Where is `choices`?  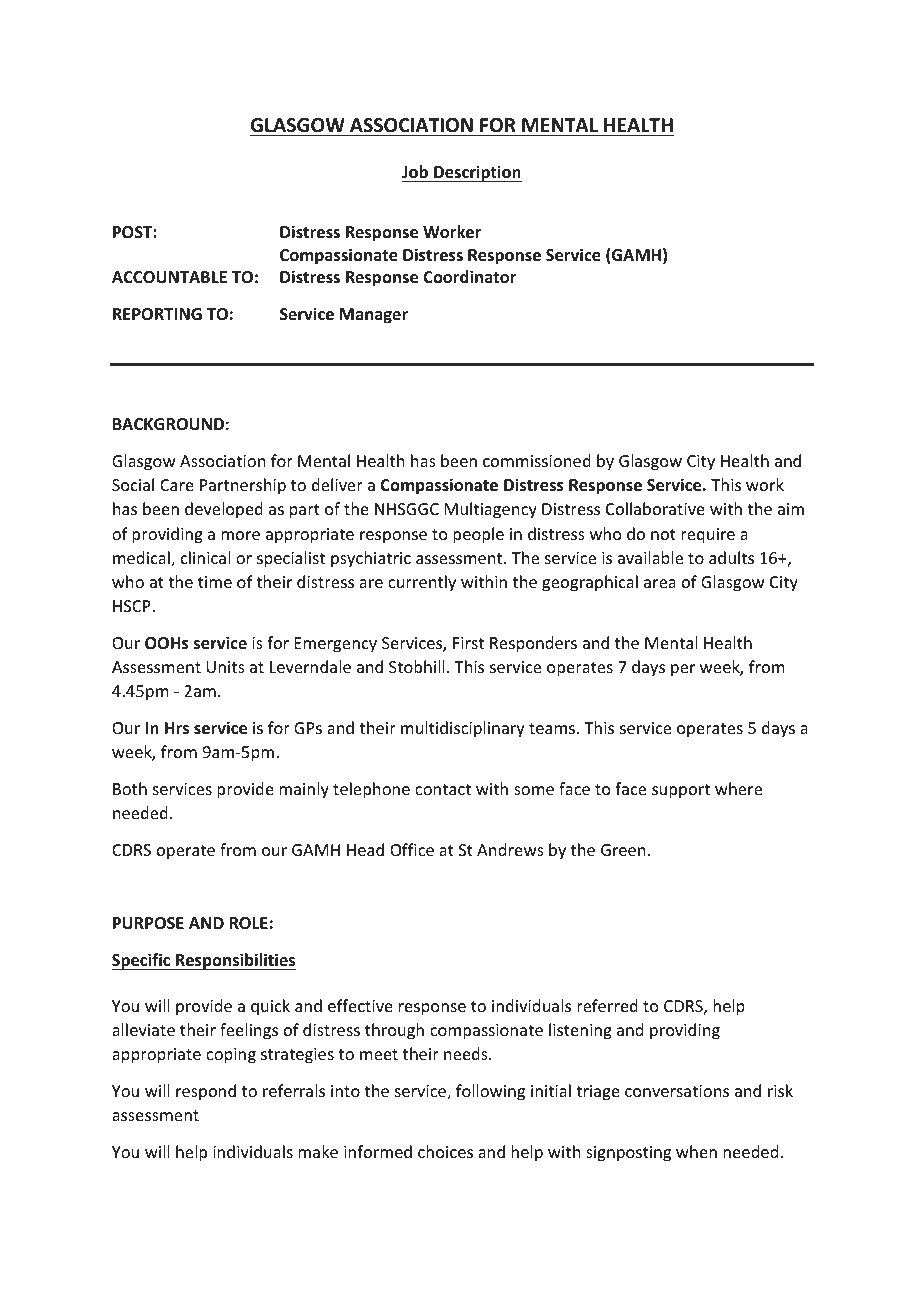
choices is located at coordinates (445, 1151).
